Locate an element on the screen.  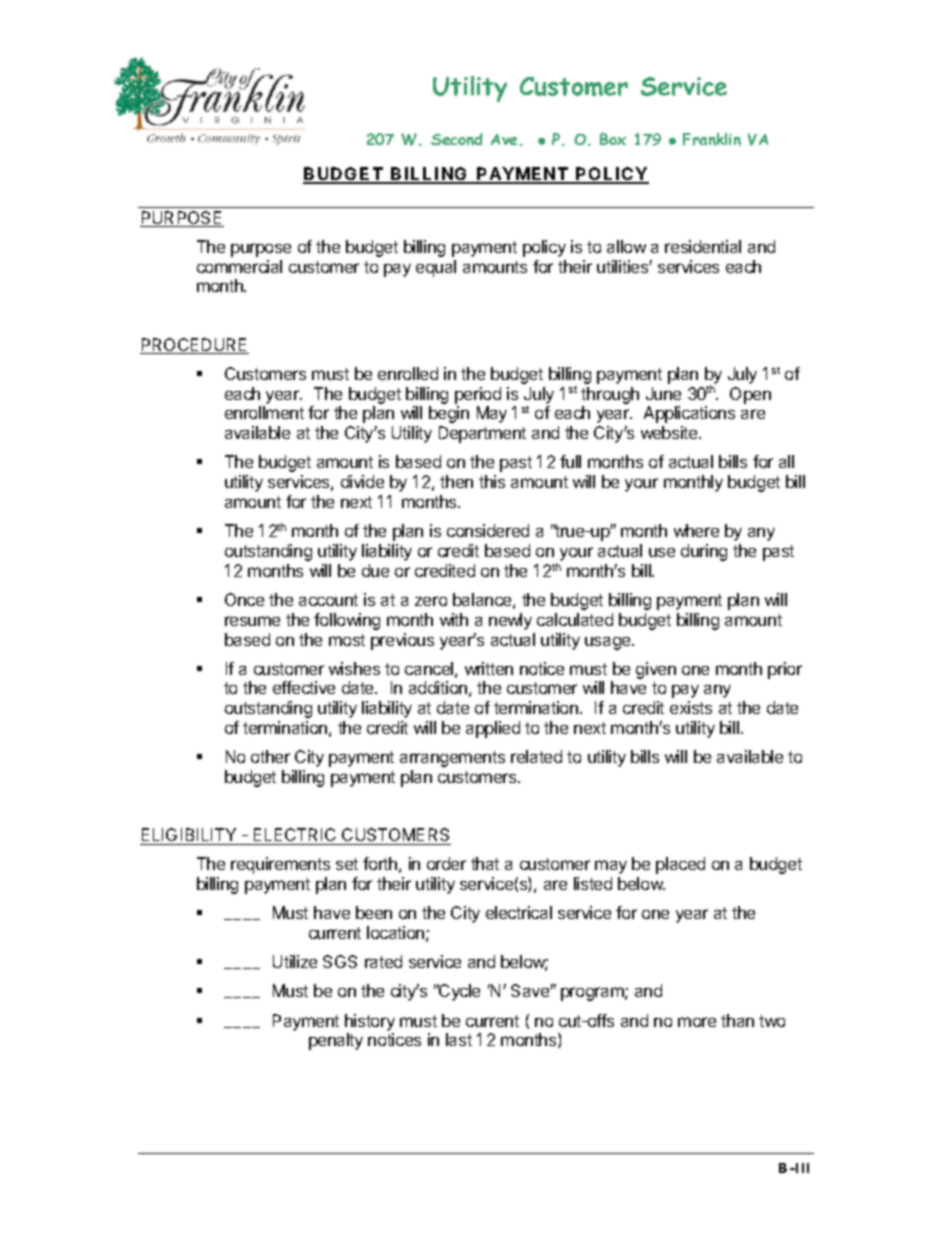
enrollment is located at coordinates (264, 412).
